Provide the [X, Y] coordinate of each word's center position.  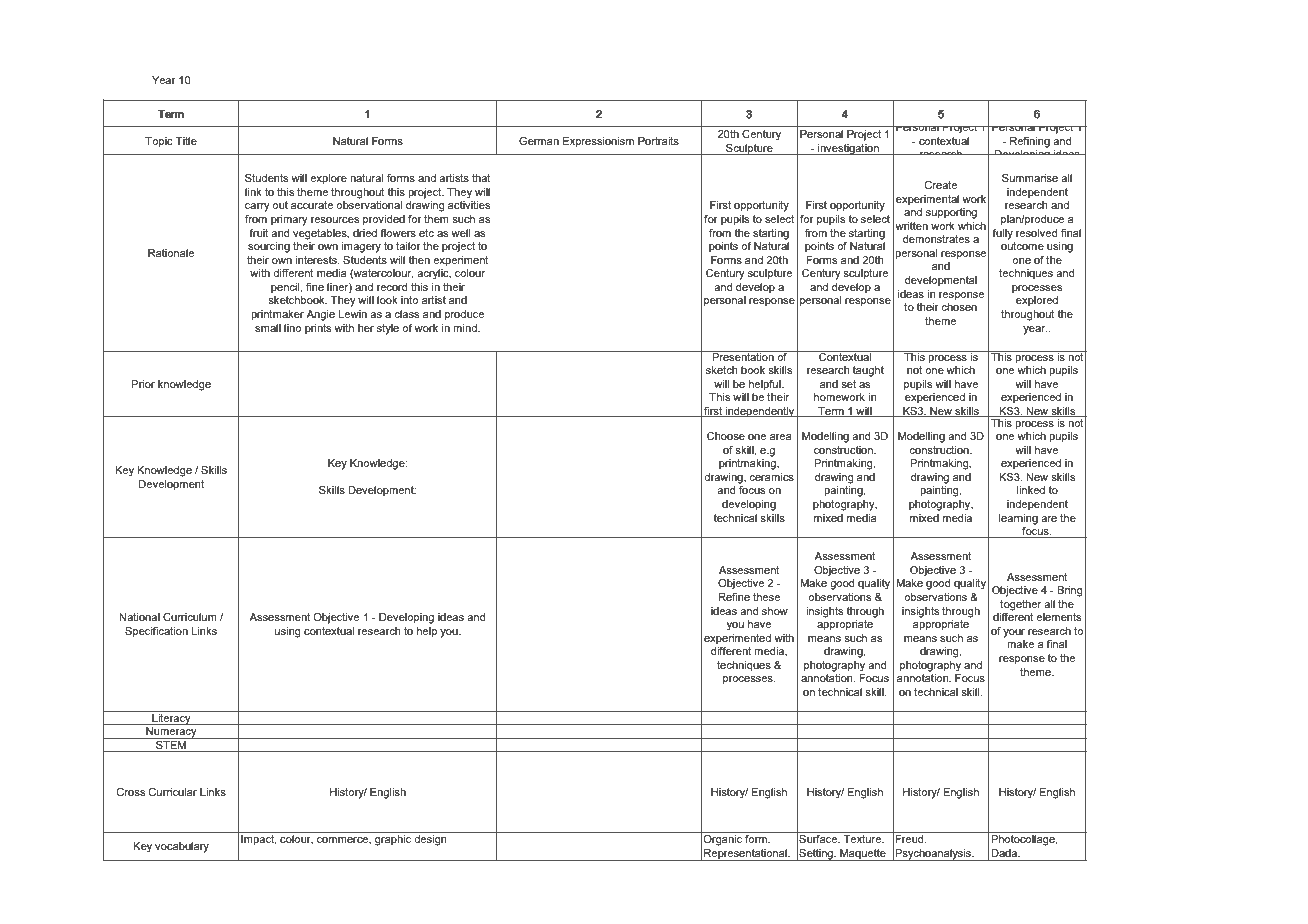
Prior [143, 384]
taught [868, 371]
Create [940, 185]
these [766, 597]
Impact [259, 840]
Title [186, 141]
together [1020, 605]
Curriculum [190, 617]
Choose [726, 436]
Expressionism [598, 142]
